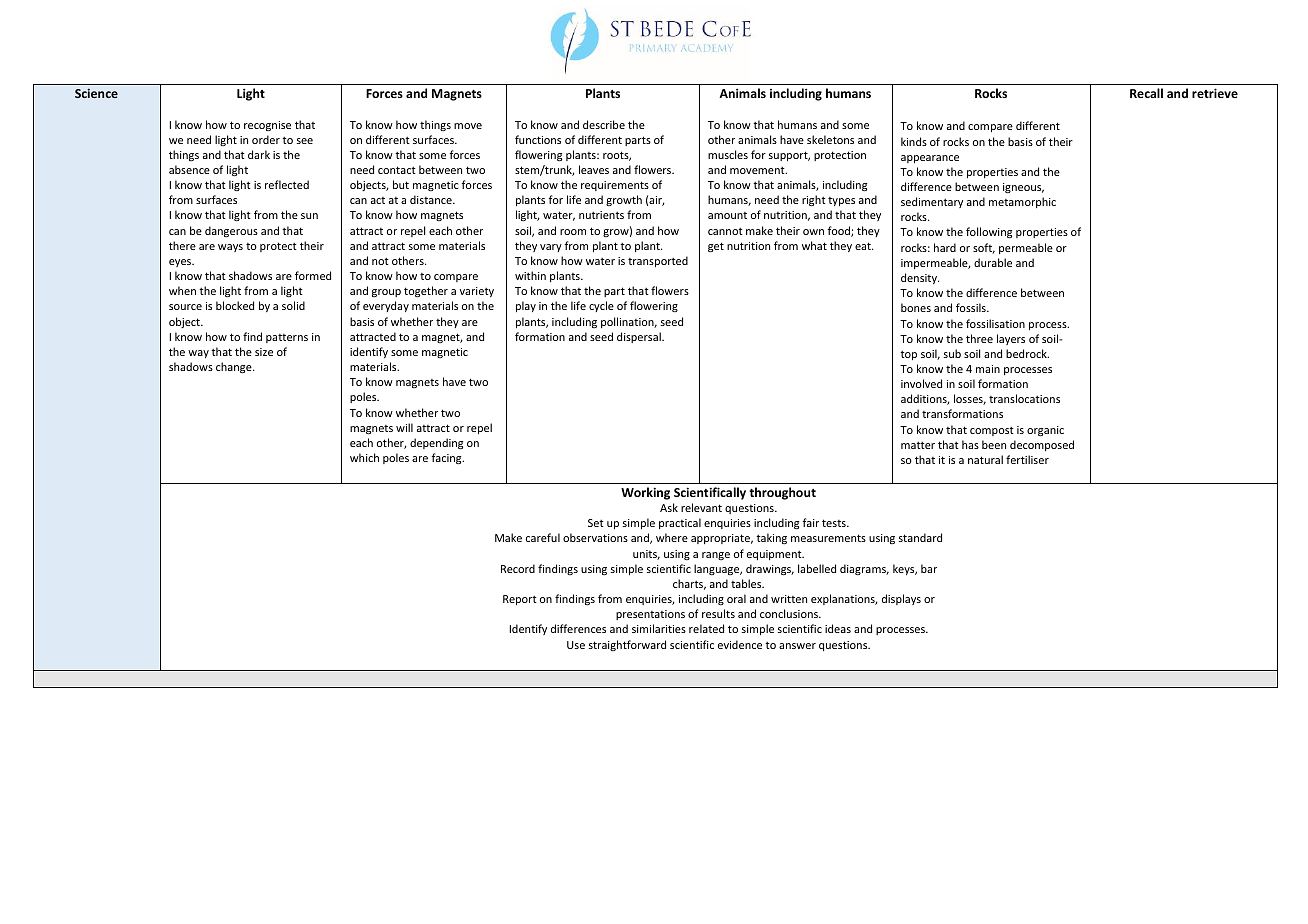 Image resolution: width=1308 pixels, height=924 pixels. What do you see at coordinates (182, 290) in the page?
I see `when` at bounding box center [182, 290].
